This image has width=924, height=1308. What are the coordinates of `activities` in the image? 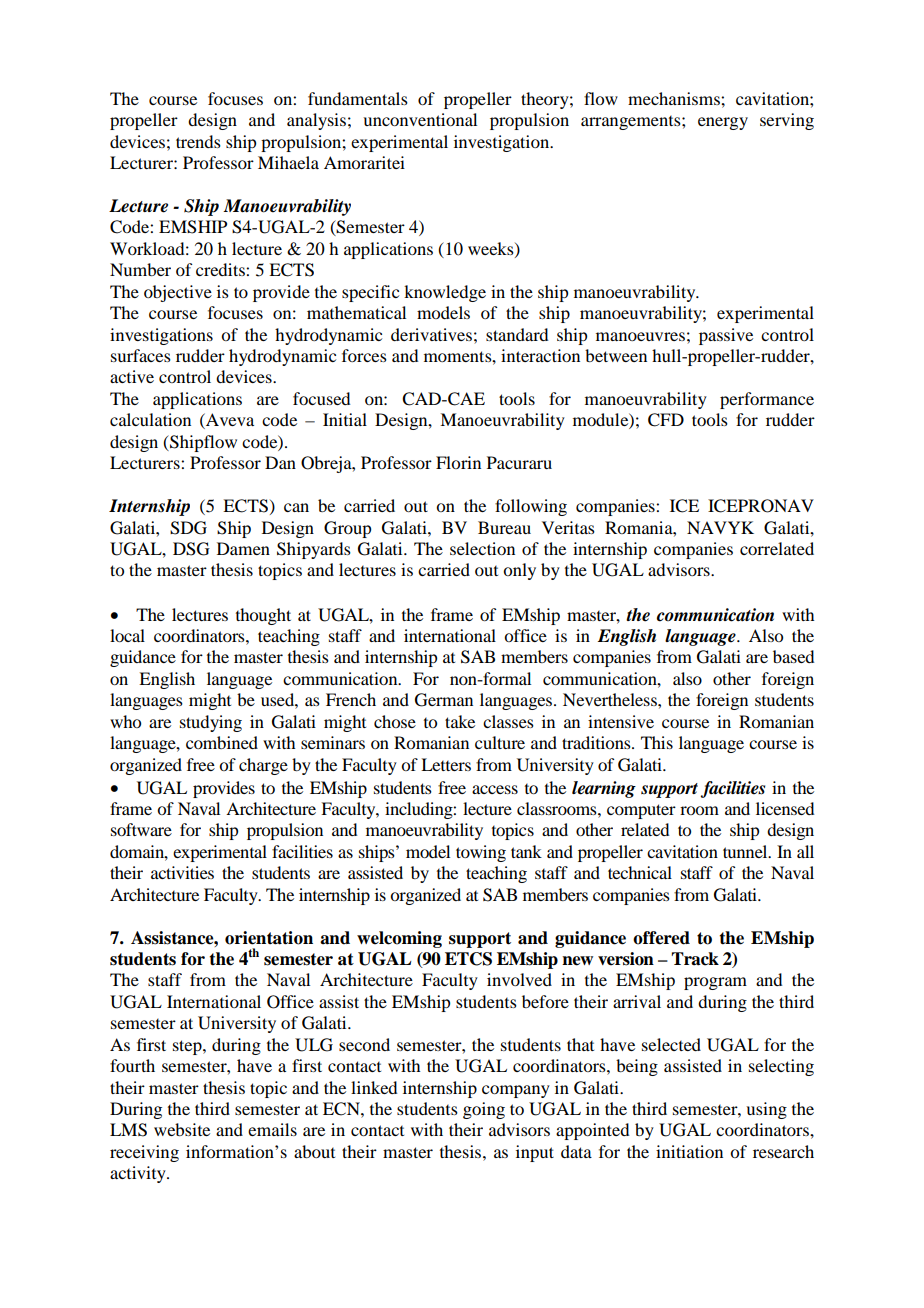 It's located at (182, 872).
